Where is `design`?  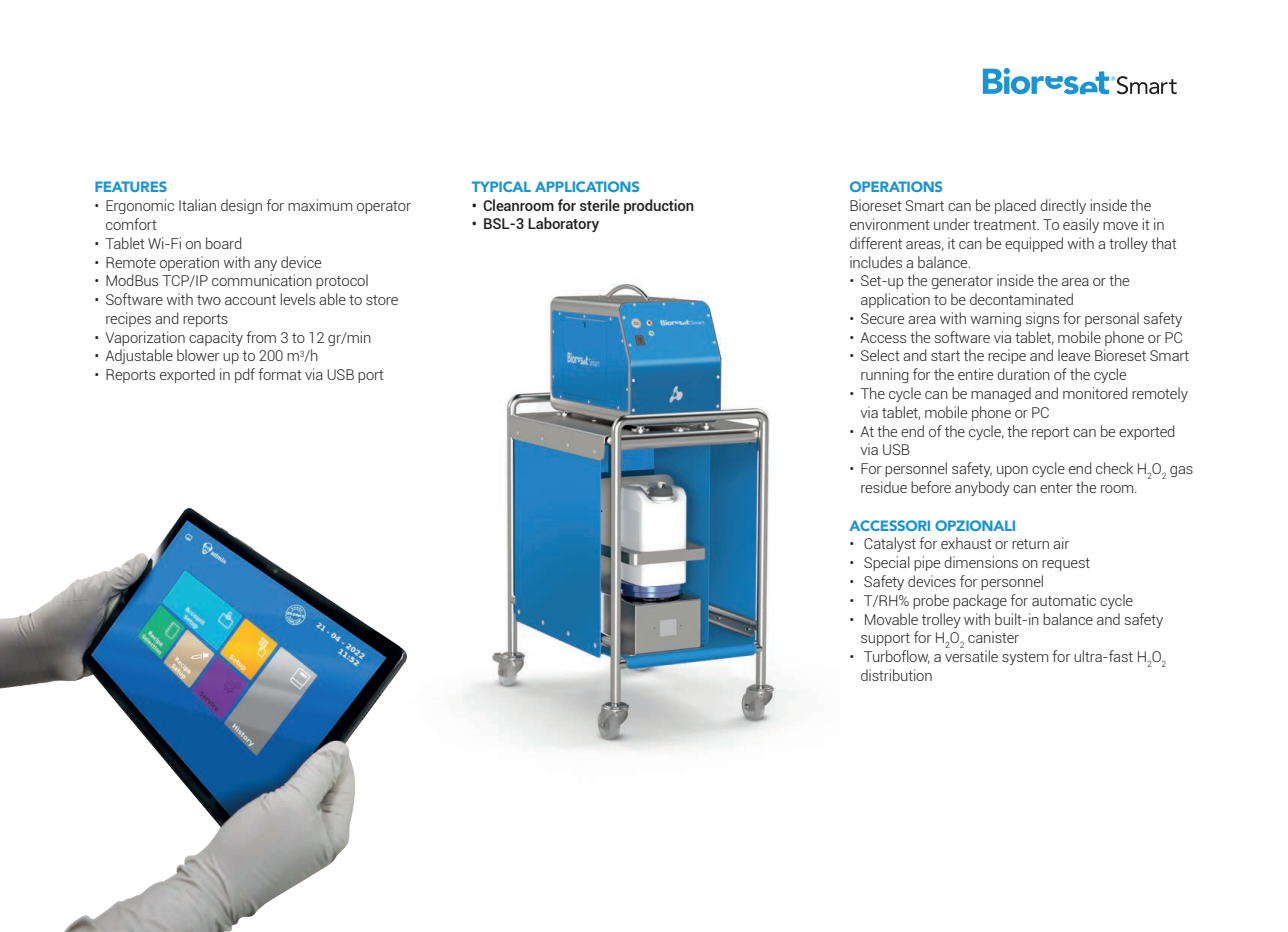
design is located at coordinates (241, 206).
